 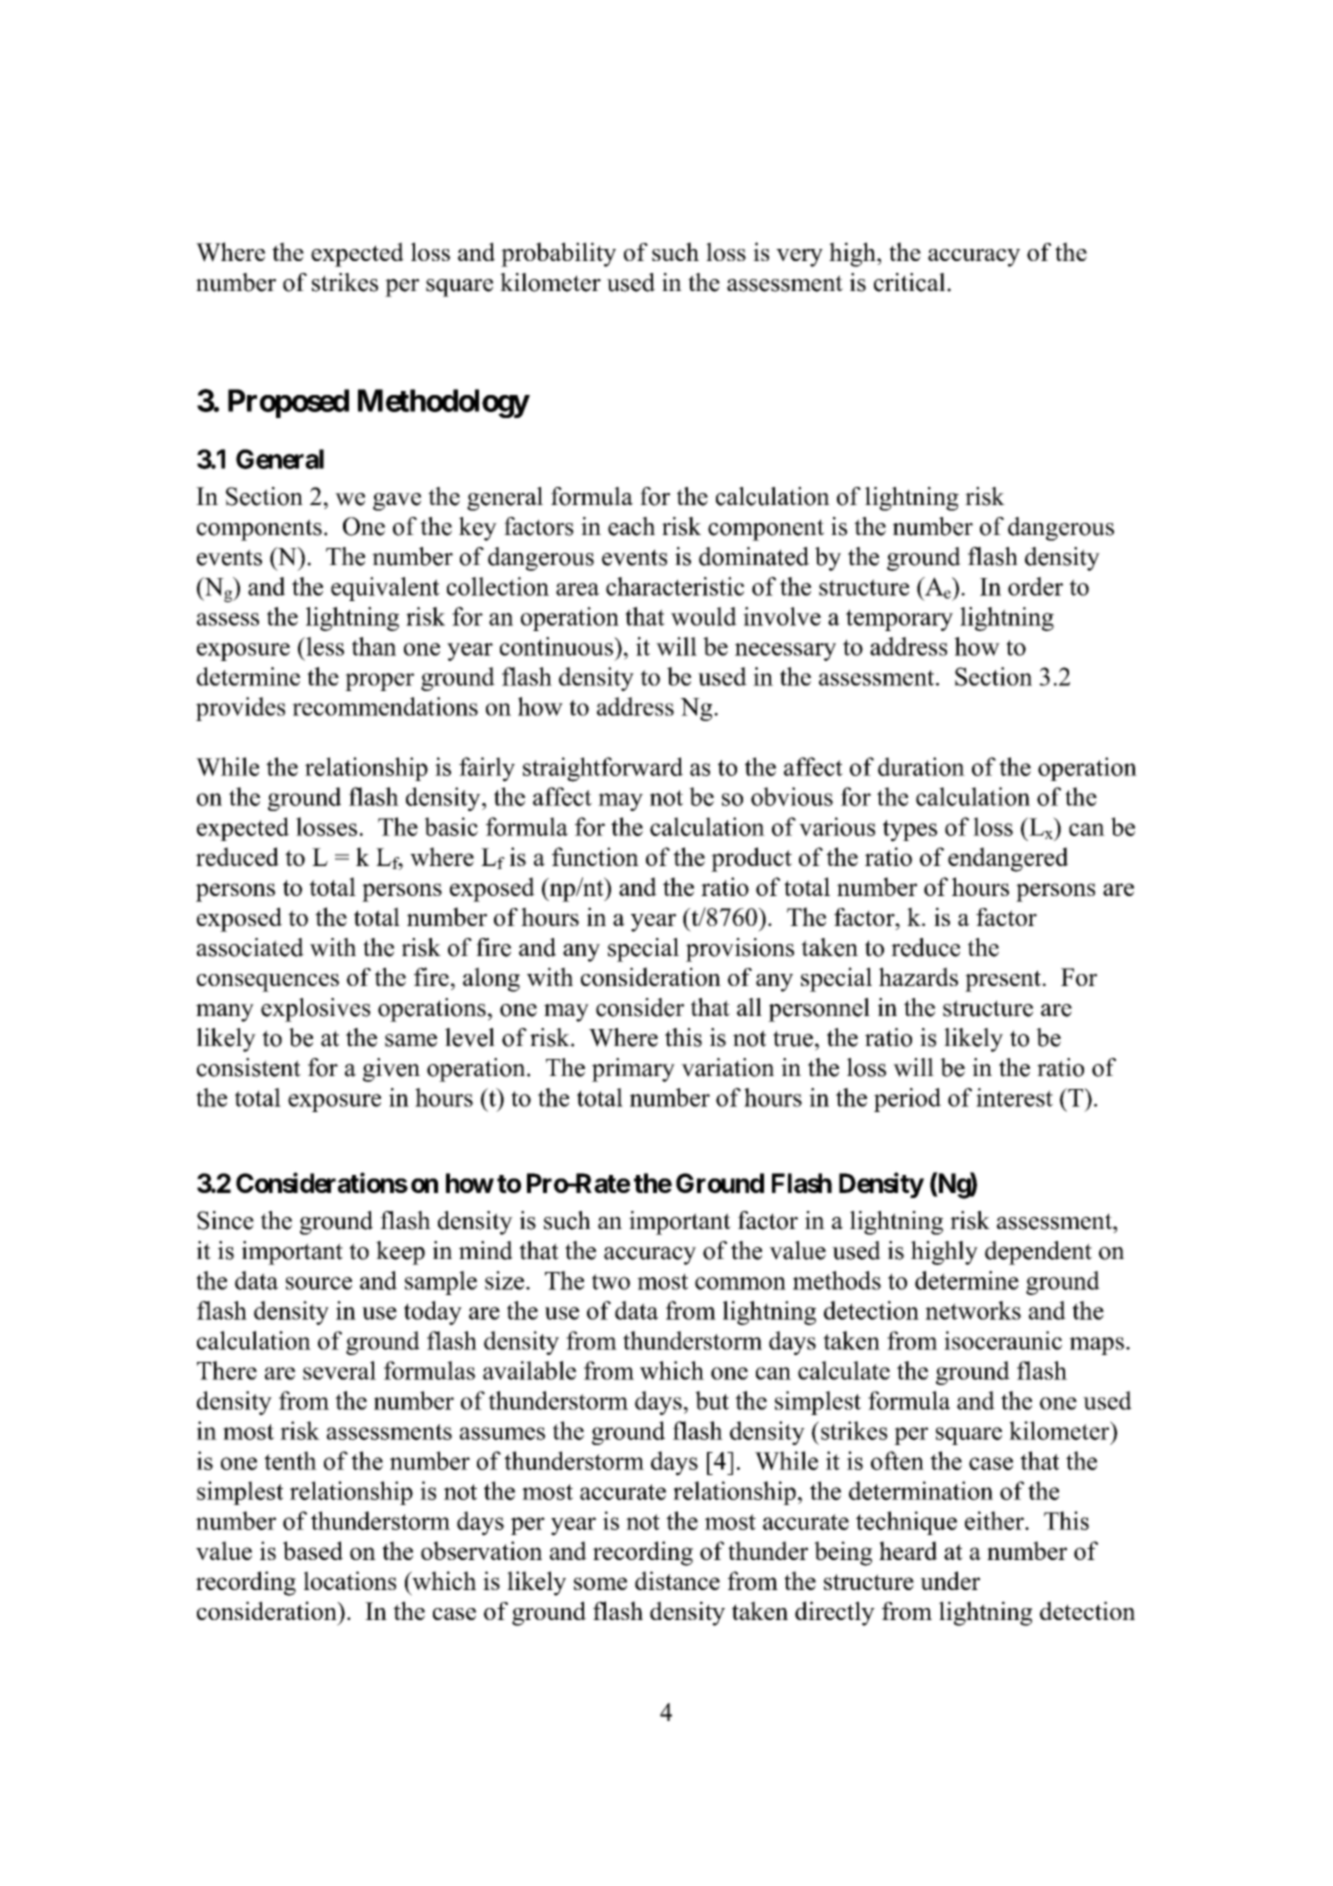 What do you see at coordinates (677, 1580) in the page?
I see `distance` at bounding box center [677, 1580].
